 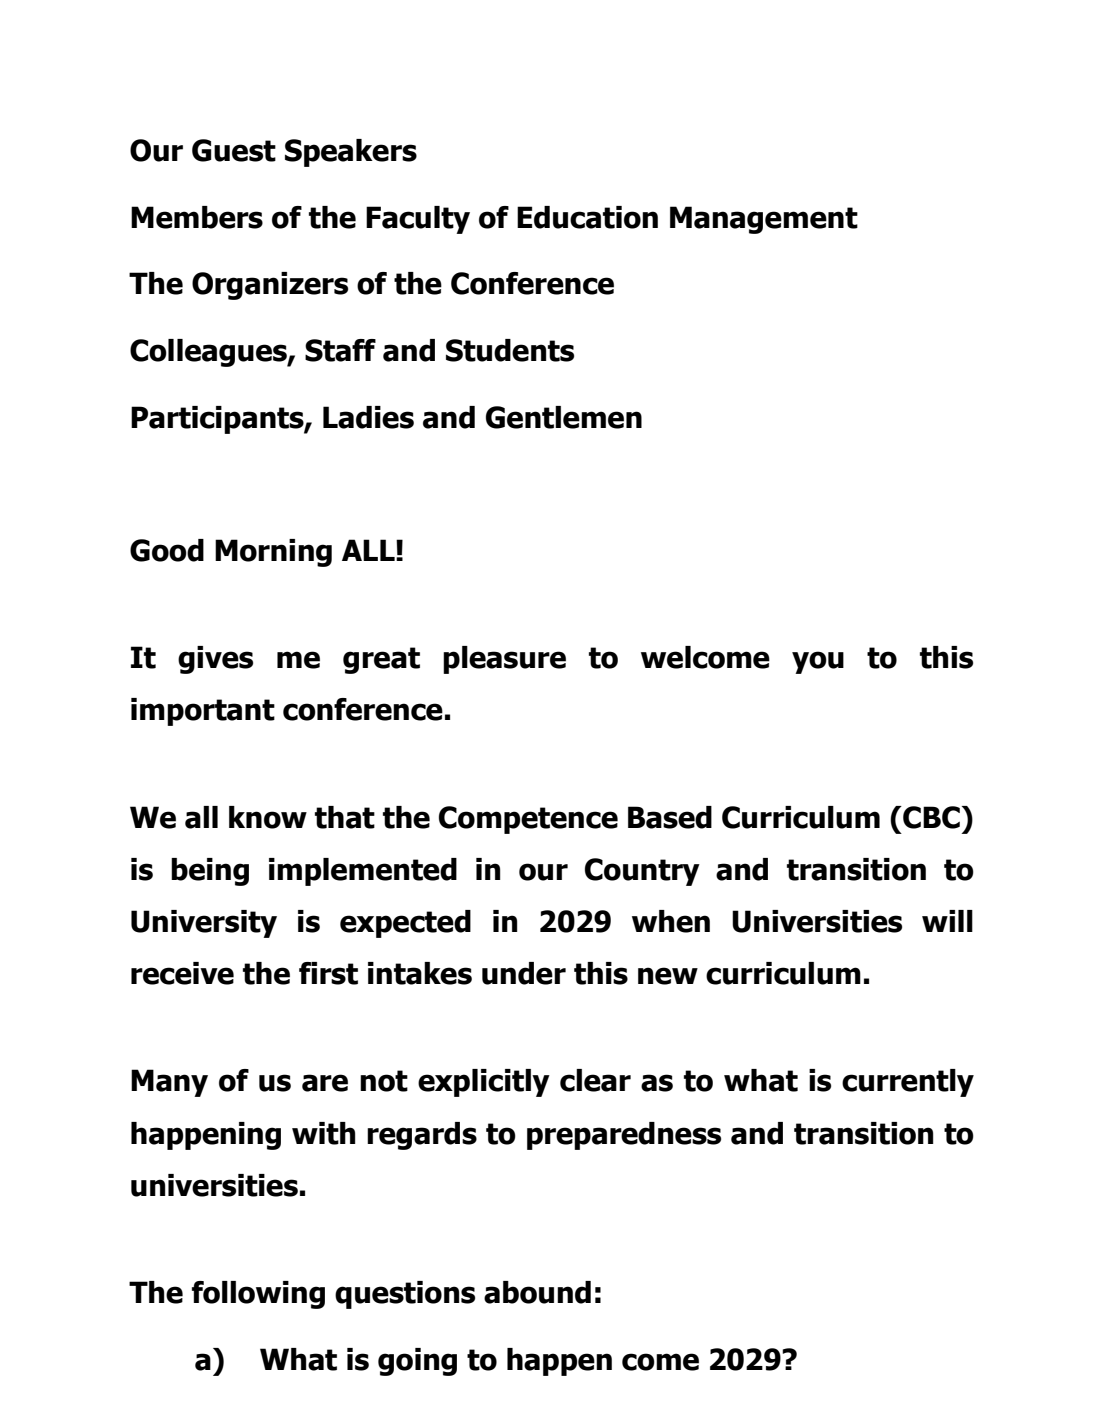 What do you see at coordinates (947, 921) in the image?
I see `will` at bounding box center [947, 921].
